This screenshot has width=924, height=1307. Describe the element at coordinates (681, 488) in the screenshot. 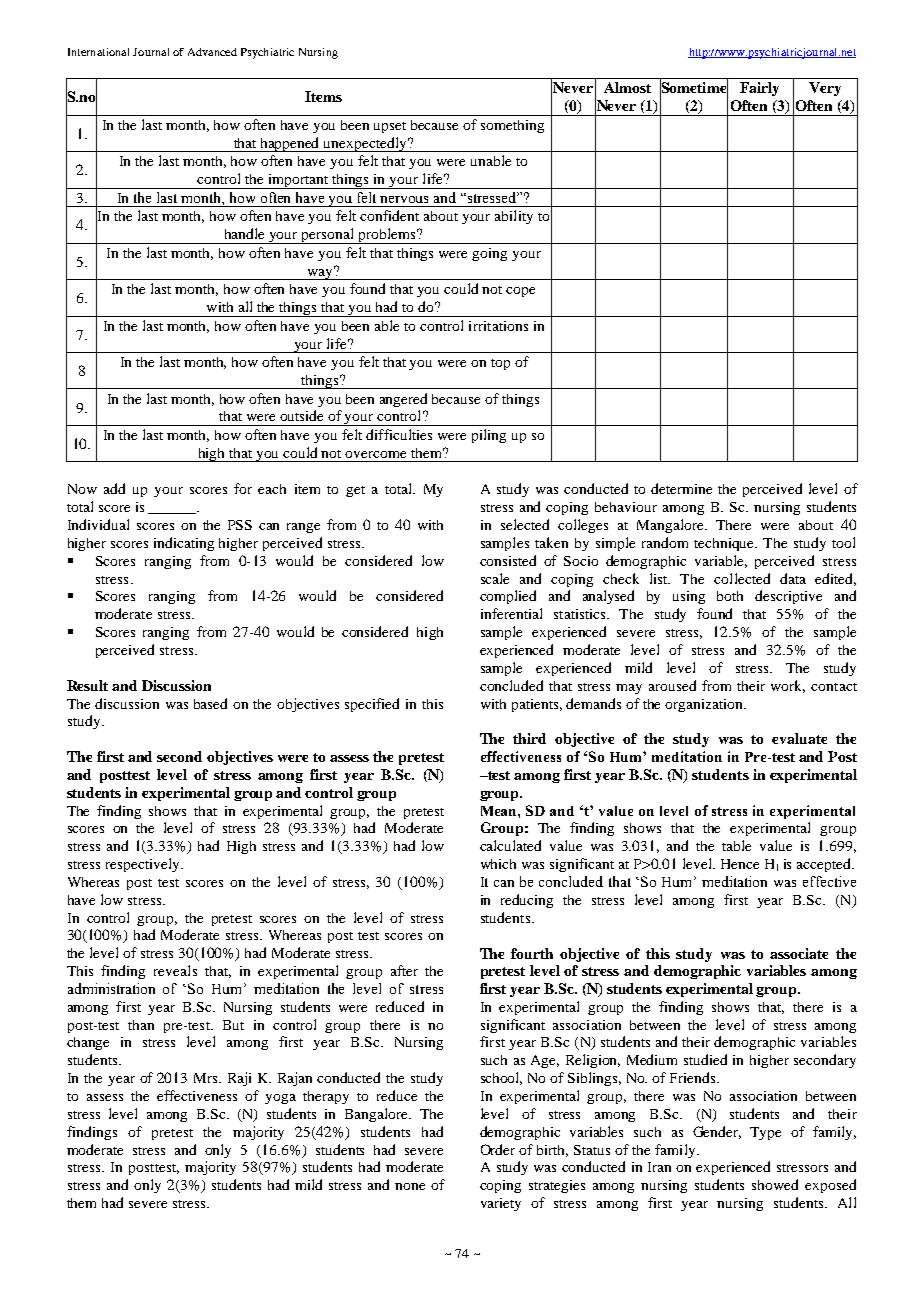

I see `determine` at that location.
